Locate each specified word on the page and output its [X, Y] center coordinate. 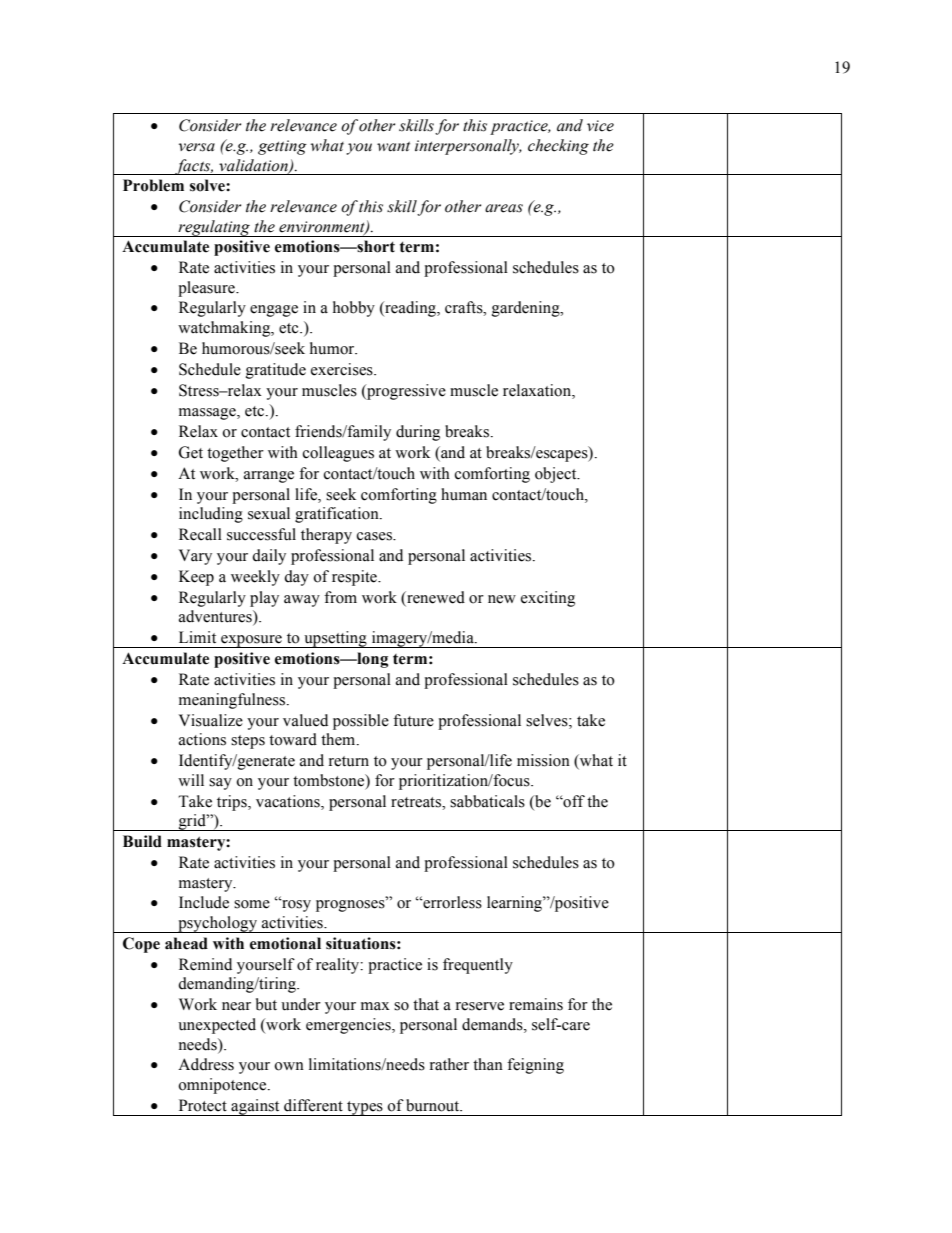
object [557, 475]
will [191, 780]
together [235, 454]
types [365, 1108]
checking [558, 147]
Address [206, 1064]
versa [197, 147]
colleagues [338, 454]
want [393, 146]
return [349, 761]
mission [543, 760]
